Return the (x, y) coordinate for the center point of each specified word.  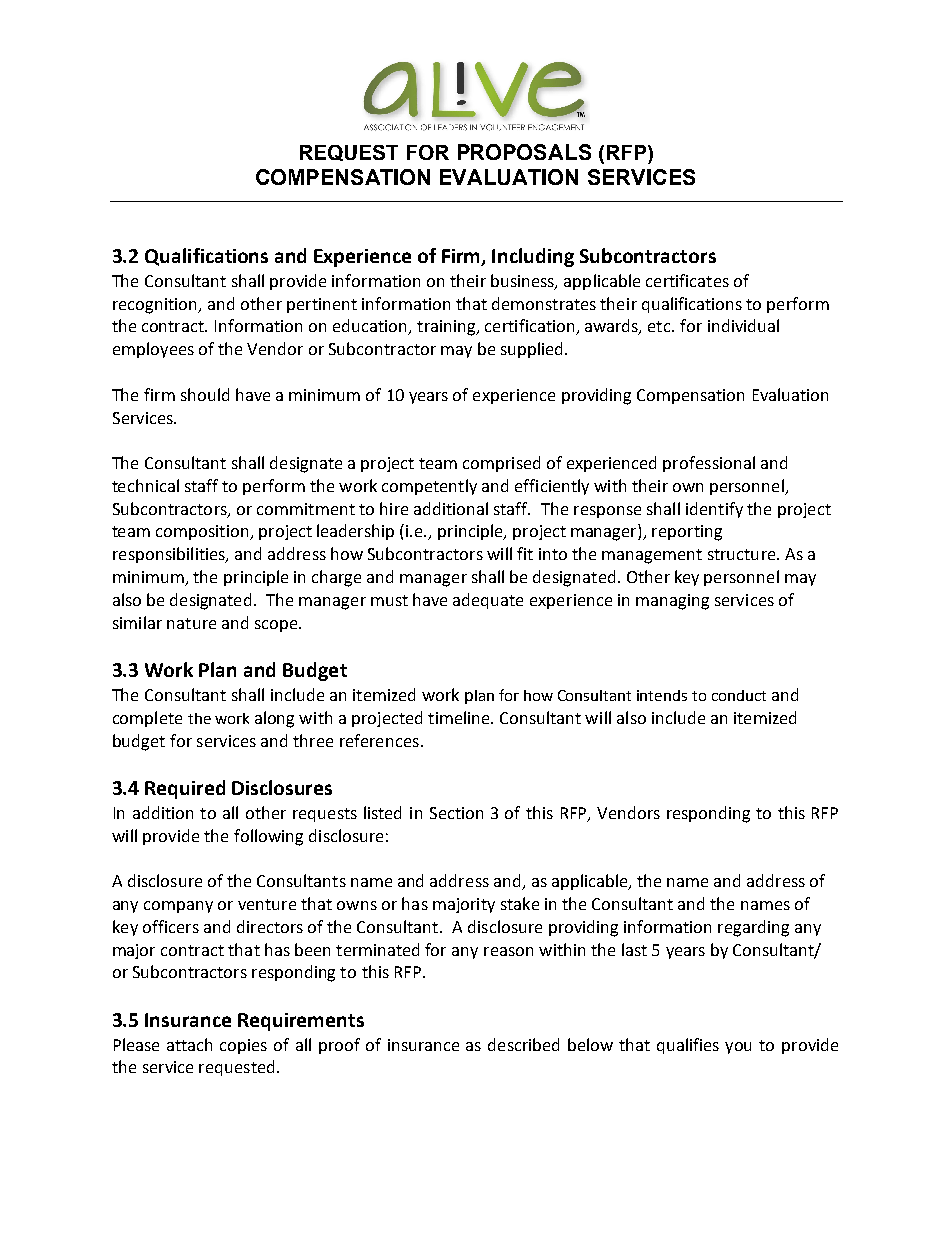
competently (429, 487)
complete (147, 719)
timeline (460, 717)
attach (189, 1044)
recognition (156, 306)
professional (709, 464)
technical (145, 485)
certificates (687, 280)
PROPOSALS (524, 152)
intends (662, 695)
